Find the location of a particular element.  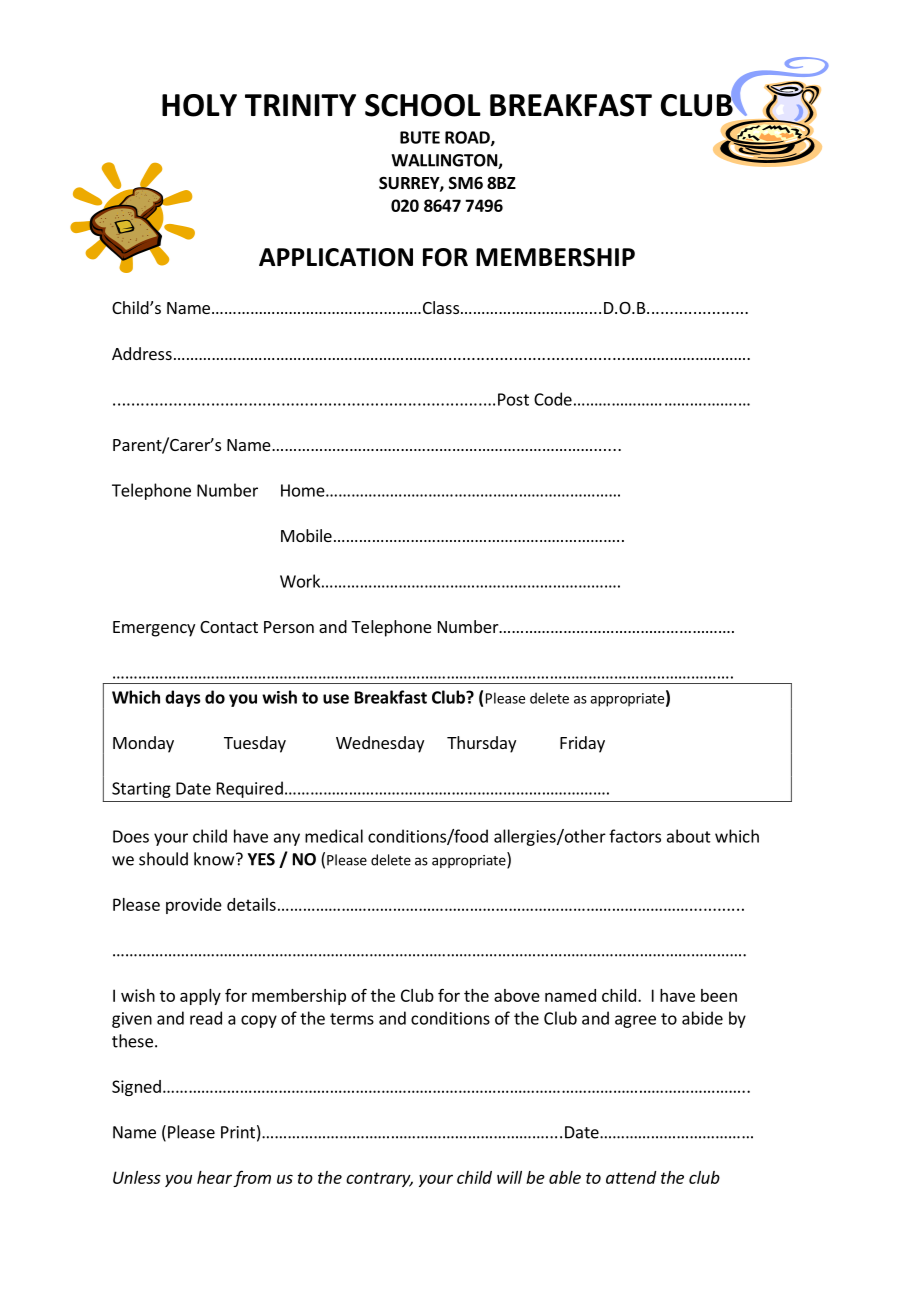

Contact is located at coordinates (229, 627).
